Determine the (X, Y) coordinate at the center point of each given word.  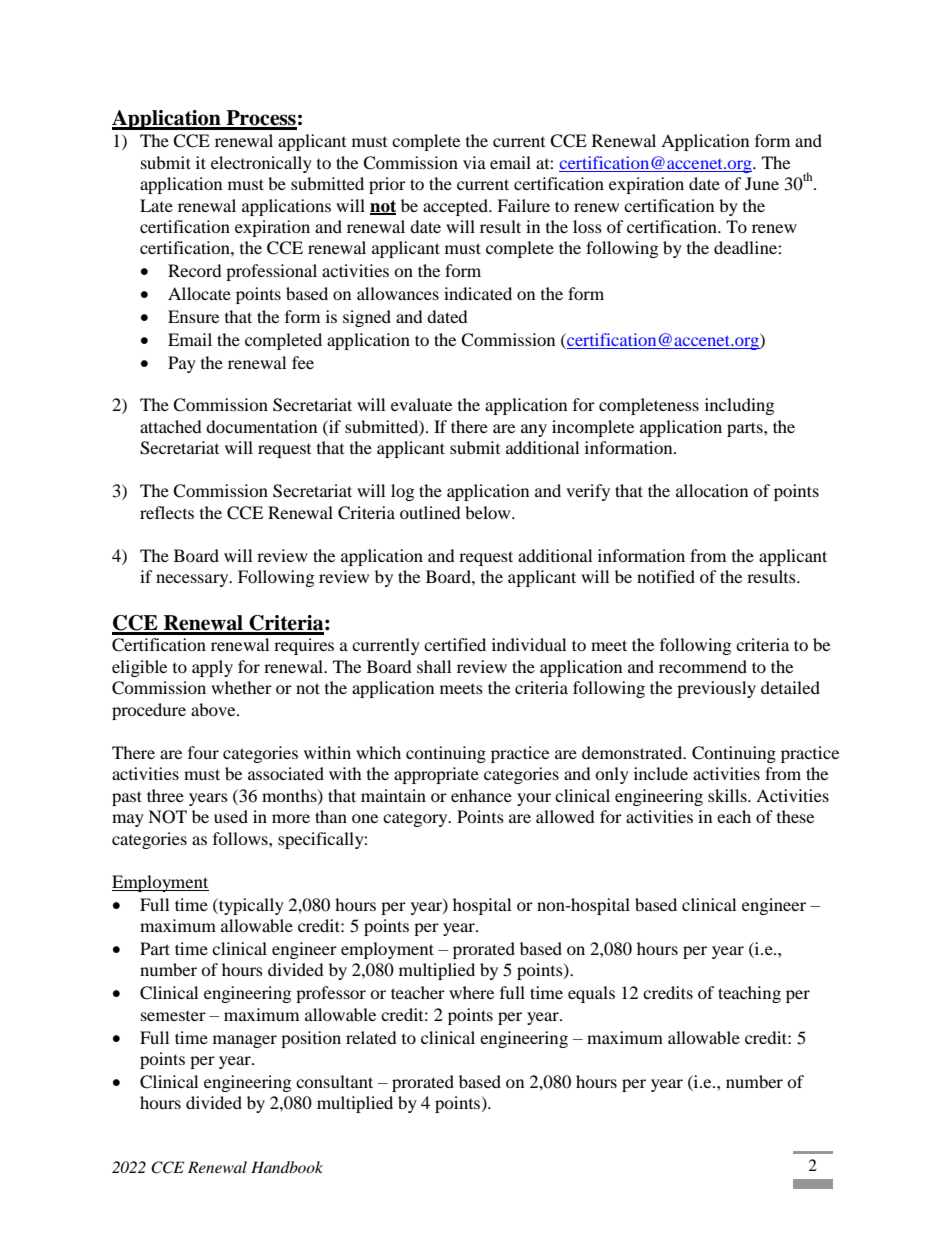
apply (212, 668)
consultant (334, 1081)
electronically (261, 164)
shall (434, 666)
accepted (456, 207)
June (762, 183)
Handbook (287, 1167)
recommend (703, 666)
